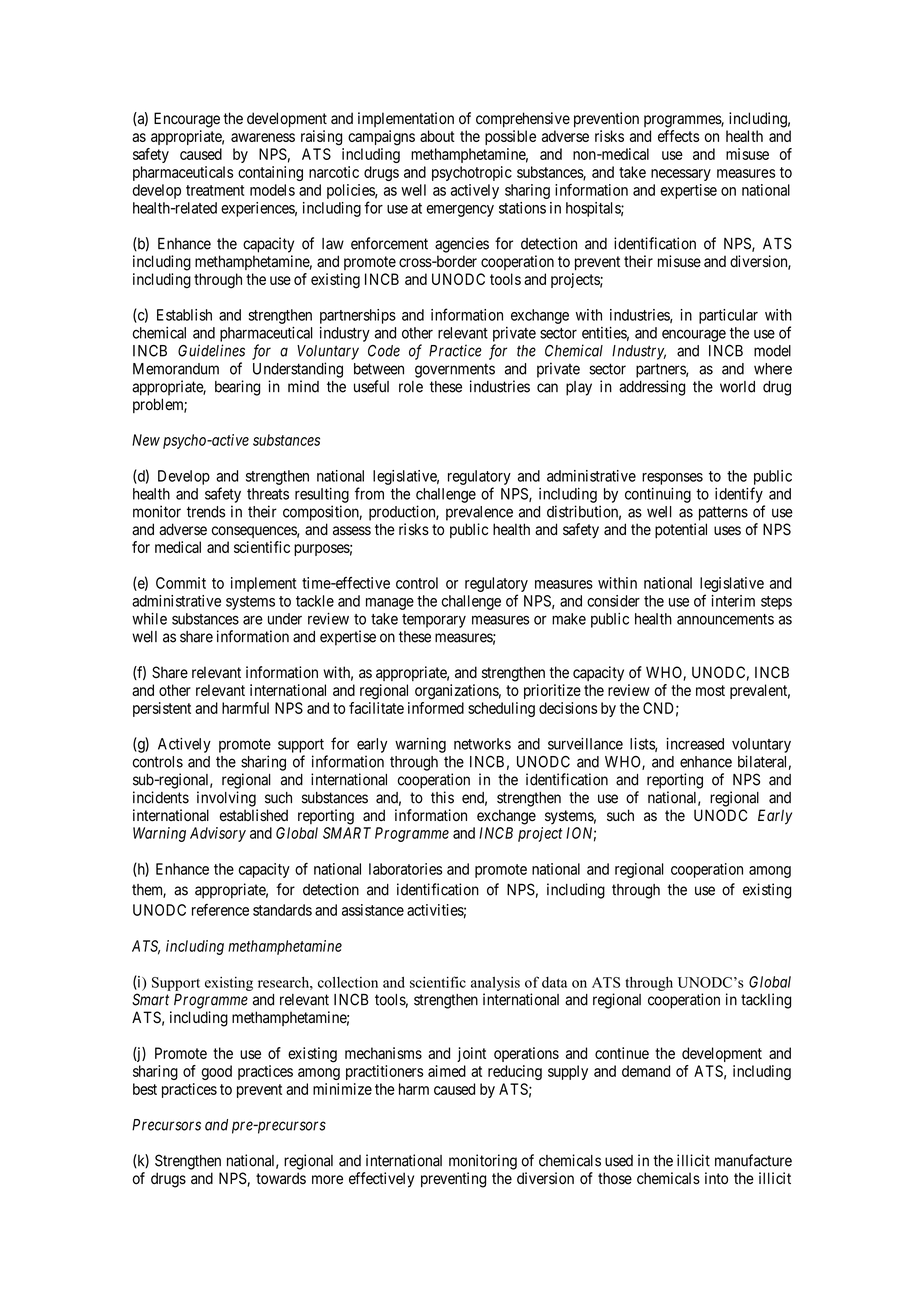  I want to click on about, so click(437, 136).
